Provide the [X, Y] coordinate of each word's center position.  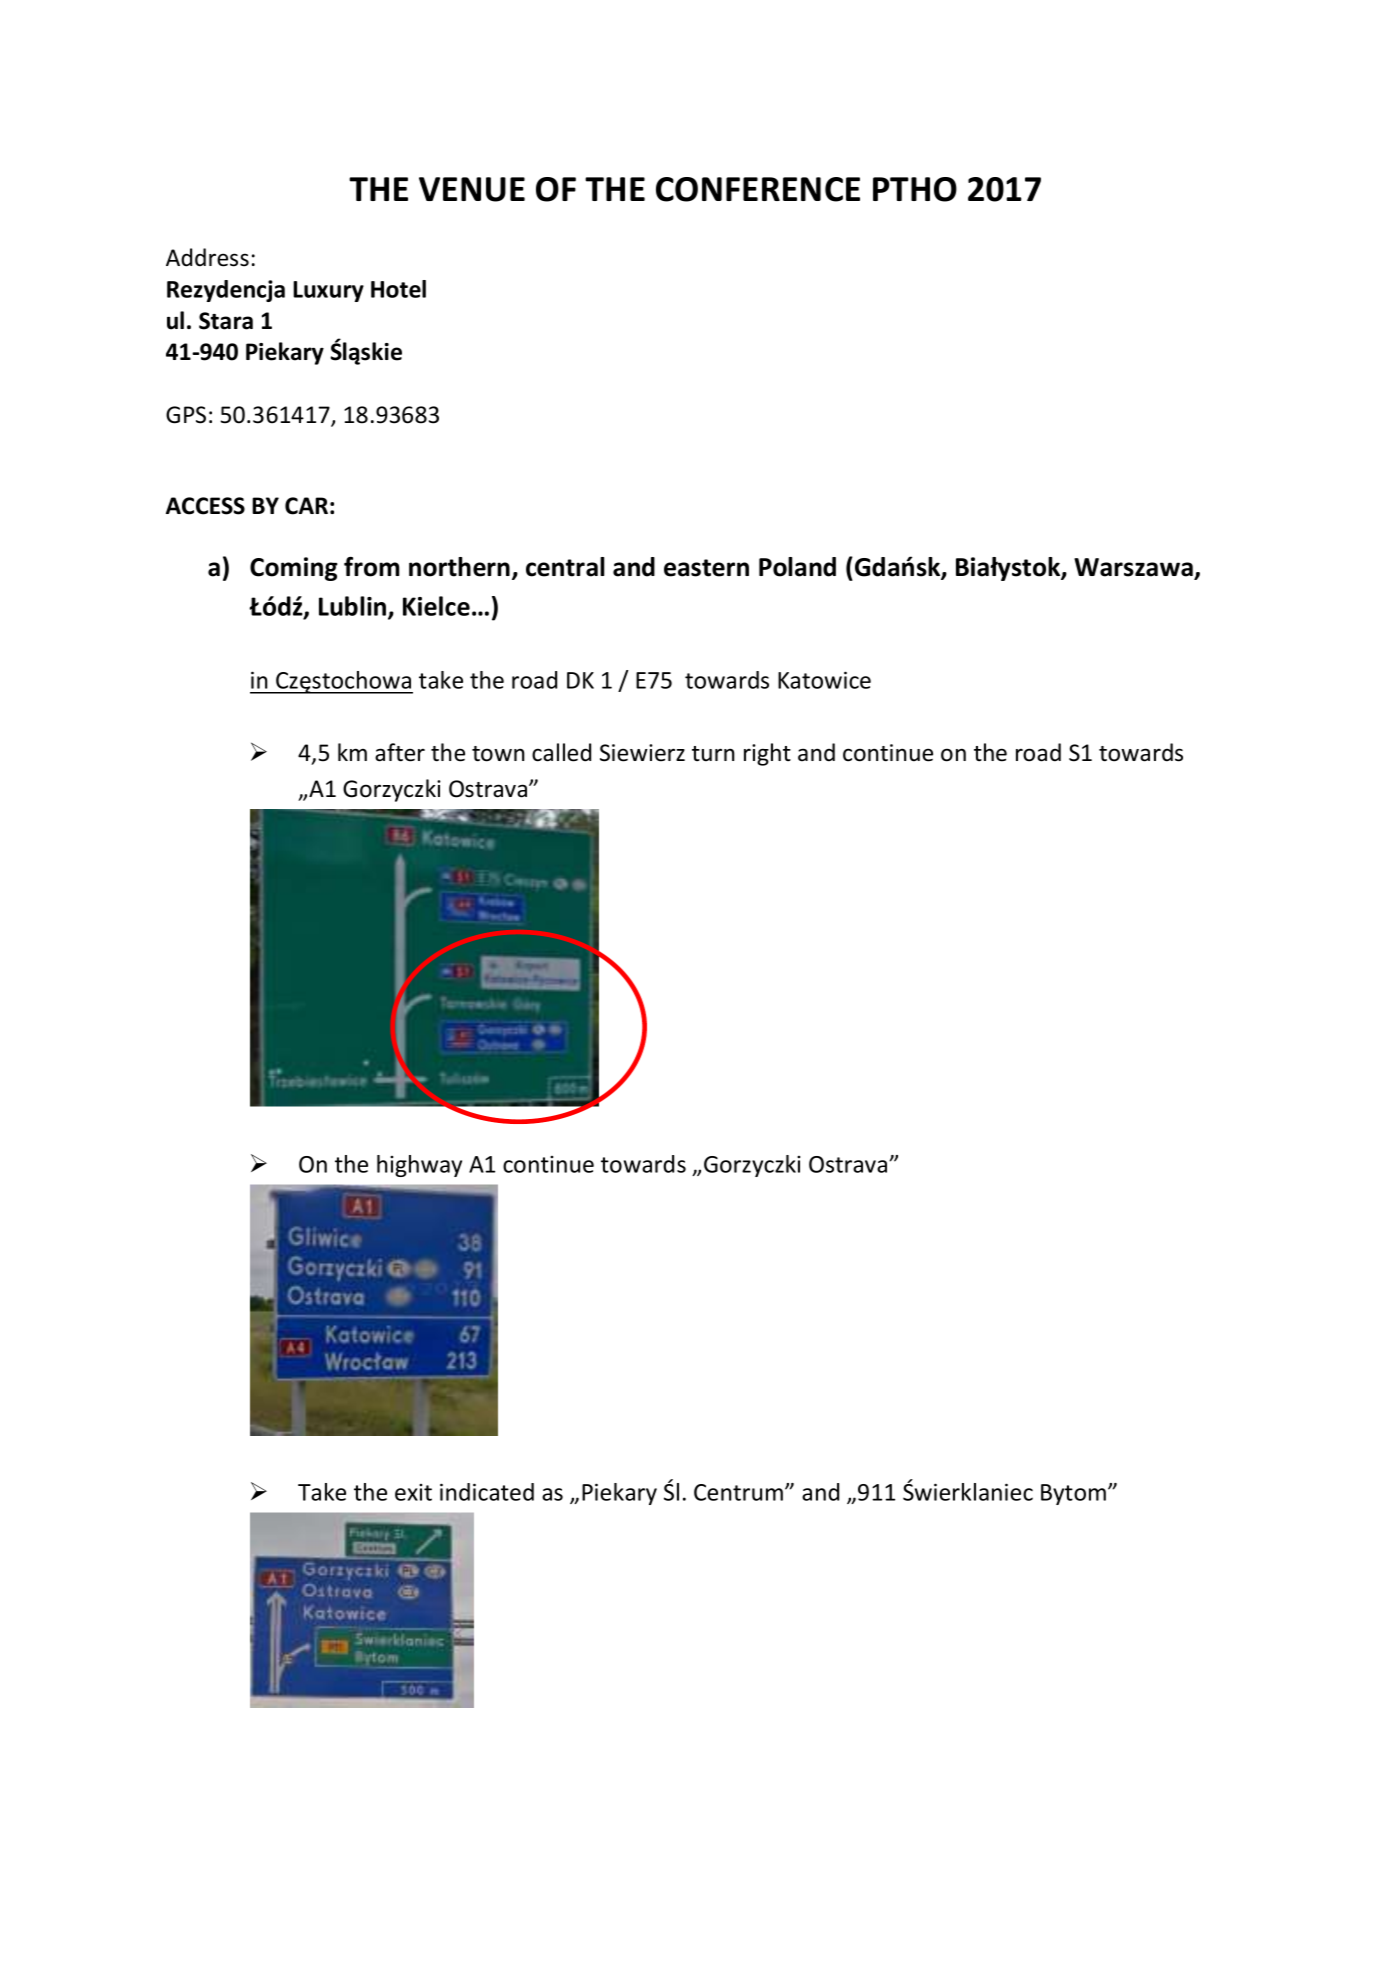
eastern [706, 568]
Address [207, 257]
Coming [294, 569]
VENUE [472, 189]
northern [459, 567]
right [767, 754]
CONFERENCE [758, 189]
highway [419, 1166]
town [498, 754]
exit [413, 1492]
